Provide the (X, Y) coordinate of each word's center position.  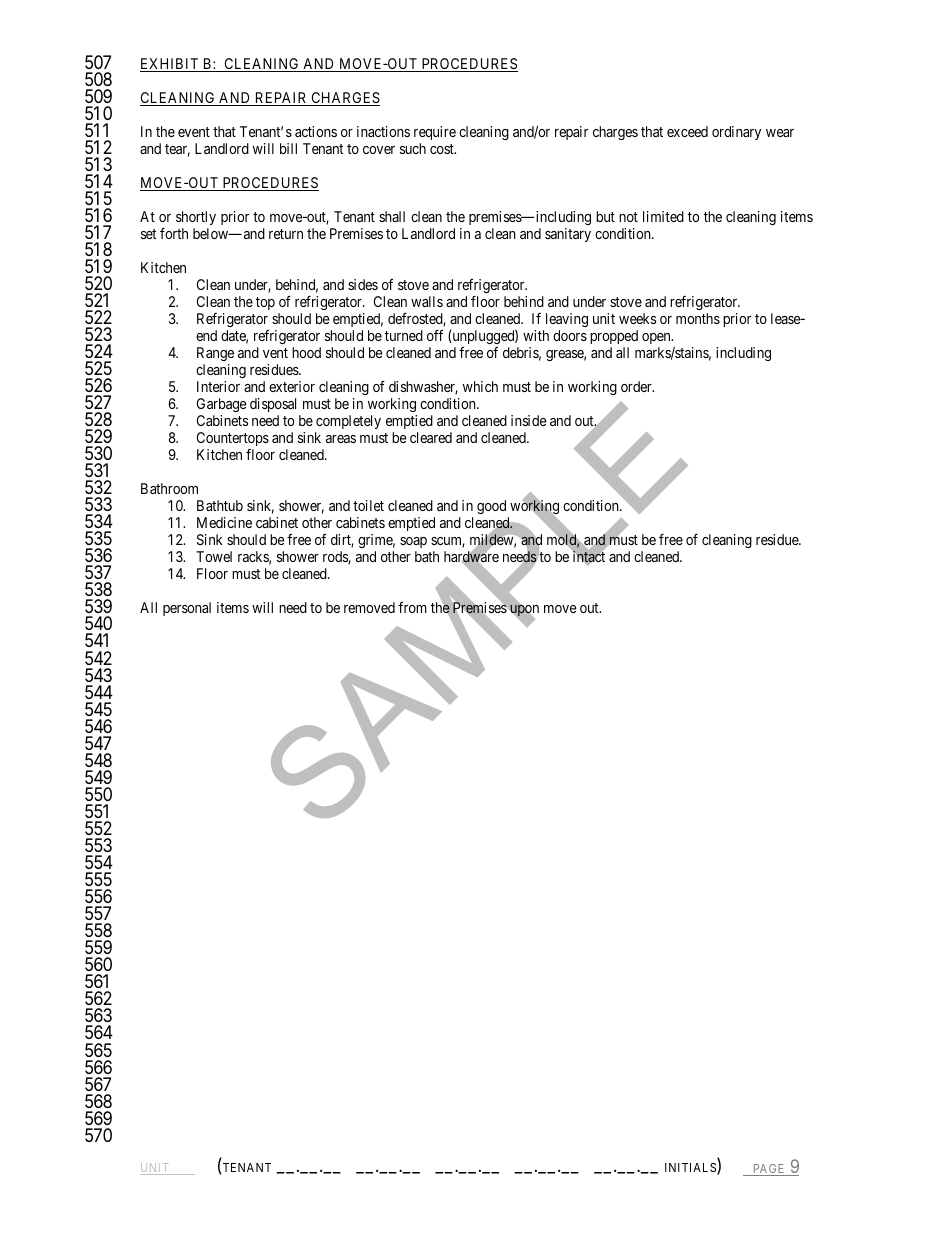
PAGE (769, 1170)
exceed (687, 131)
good (493, 509)
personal (187, 609)
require (435, 133)
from (412, 607)
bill (288, 148)
